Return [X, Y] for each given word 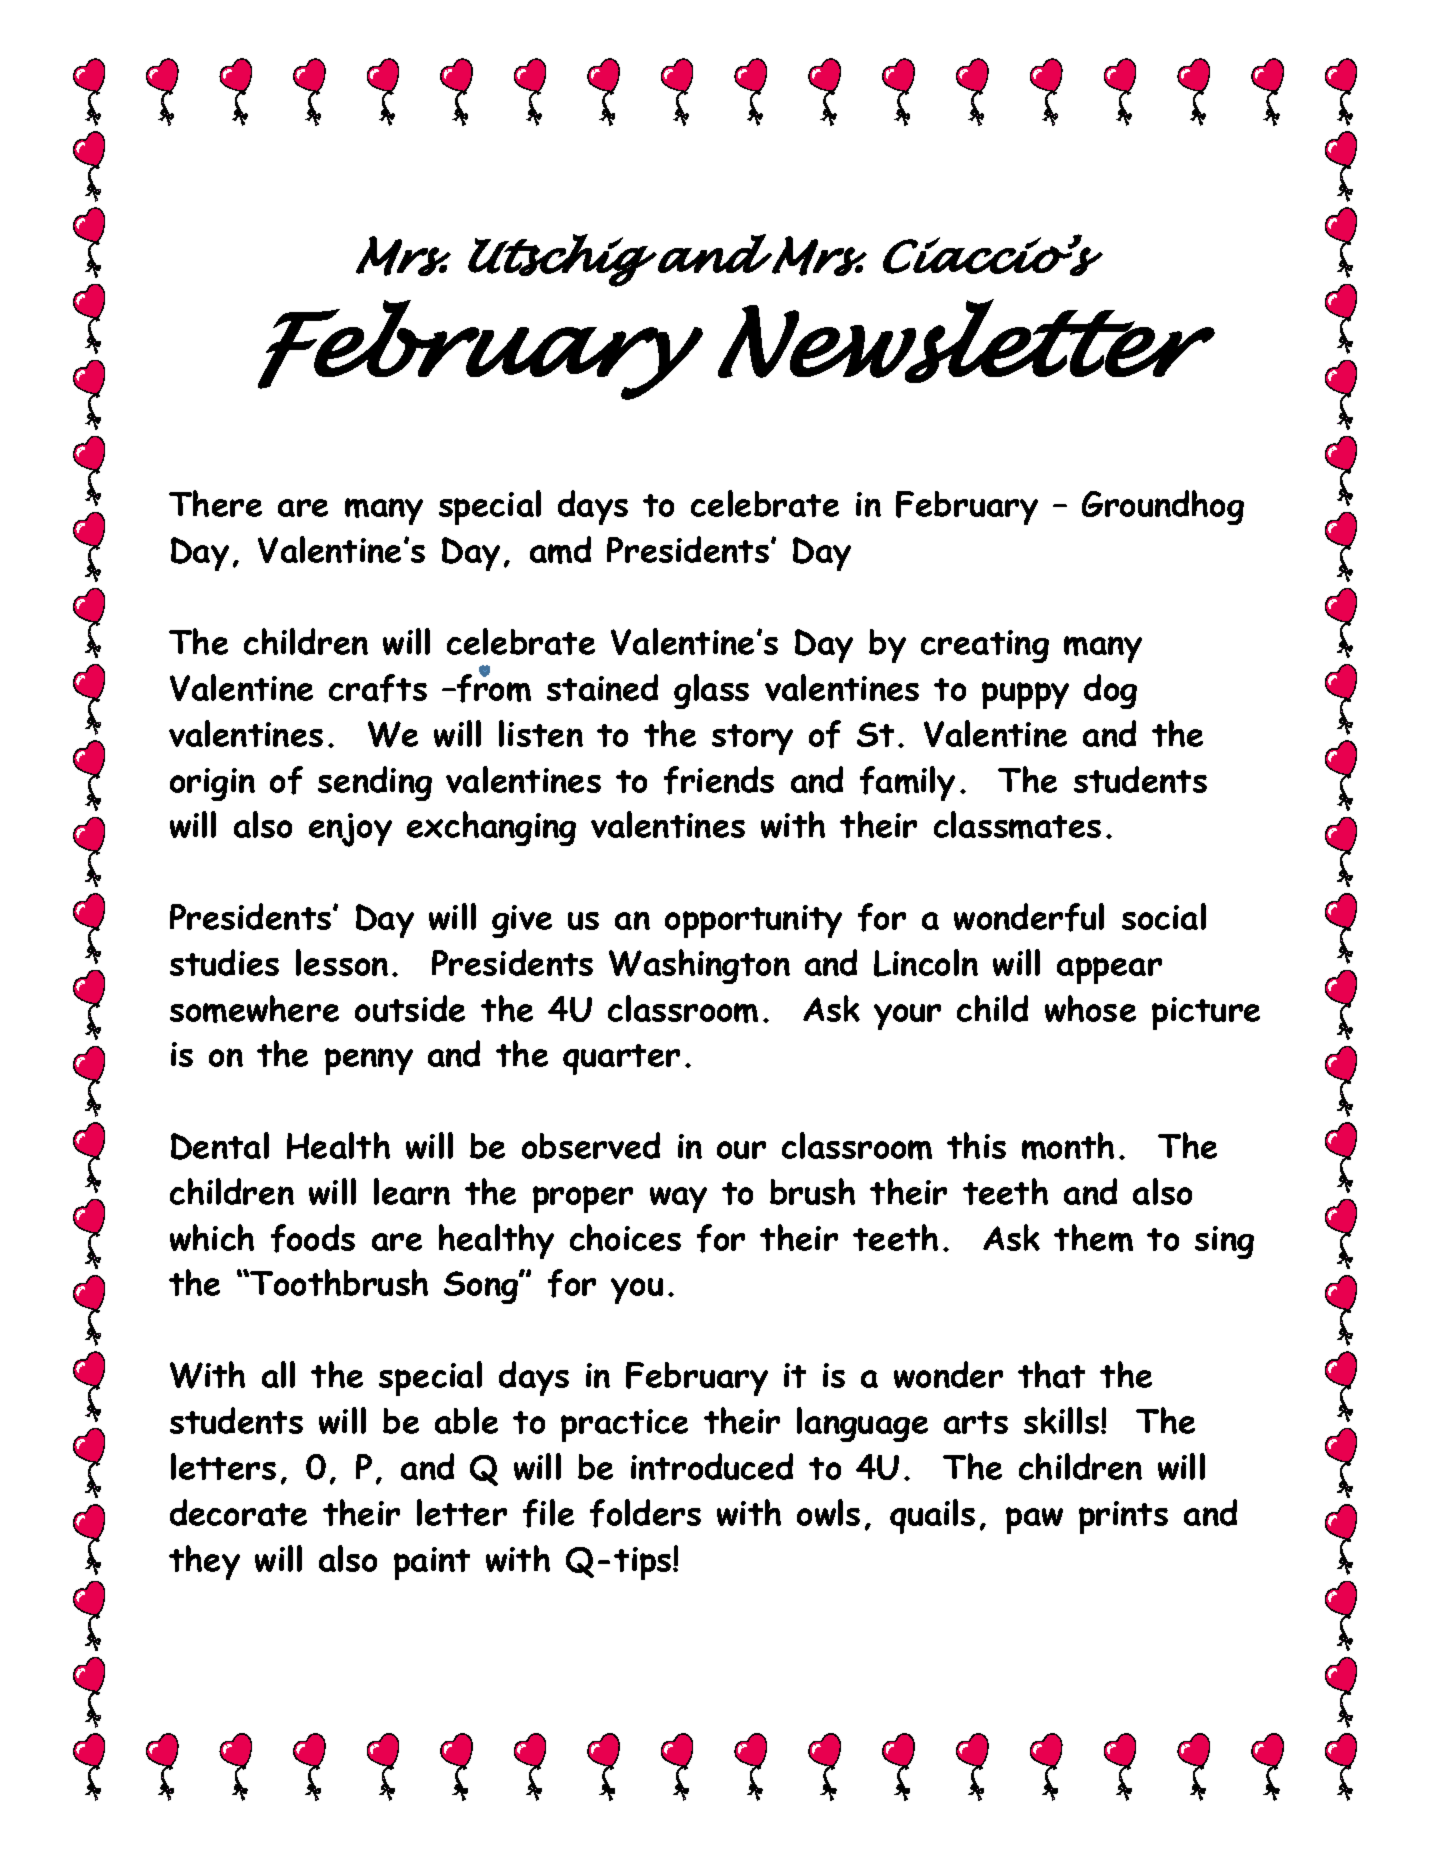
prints [1123, 1517]
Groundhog [1163, 507]
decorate [238, 1512]
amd [560, 550]
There [215, 503]
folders [645, 1513]
